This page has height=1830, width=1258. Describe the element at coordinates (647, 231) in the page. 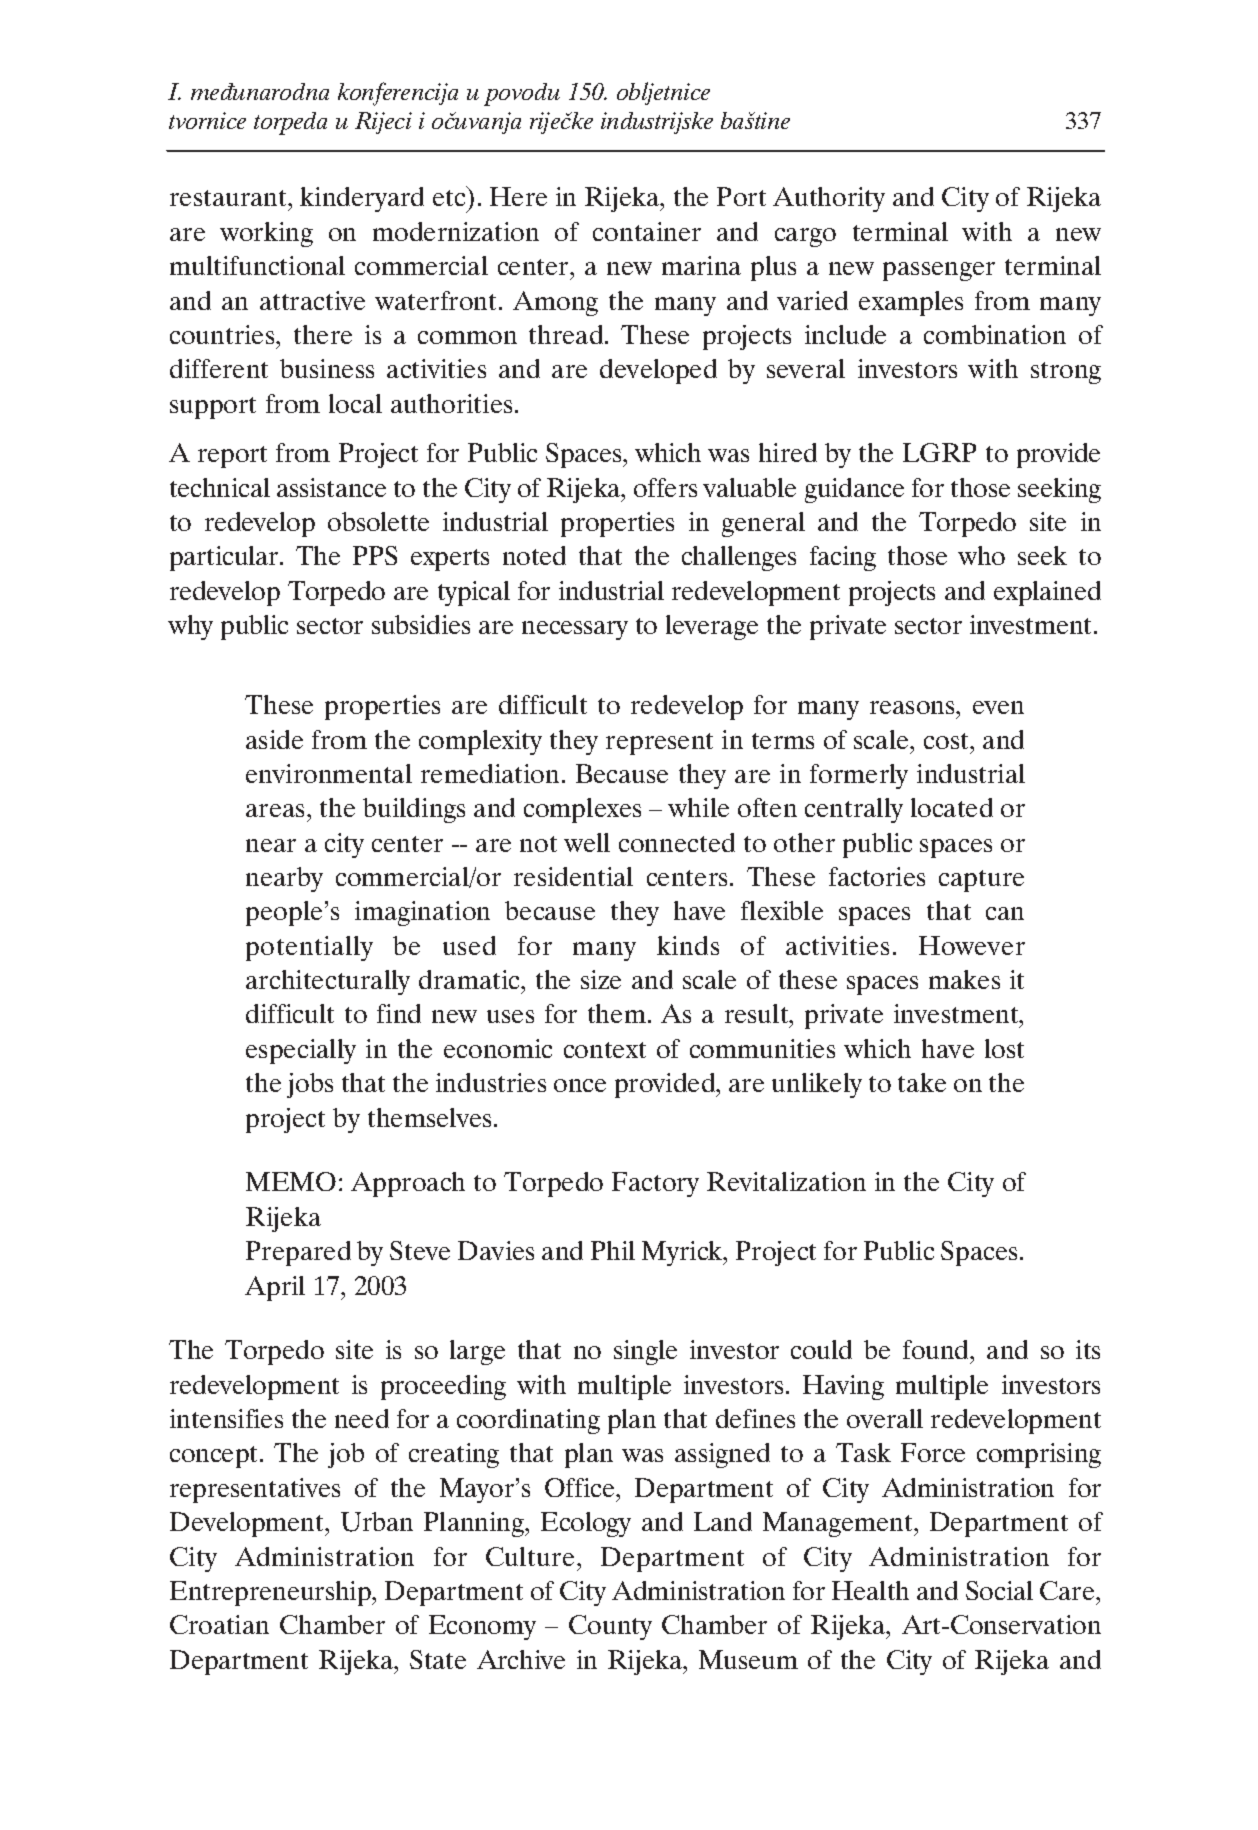

I see `container` at that location.
